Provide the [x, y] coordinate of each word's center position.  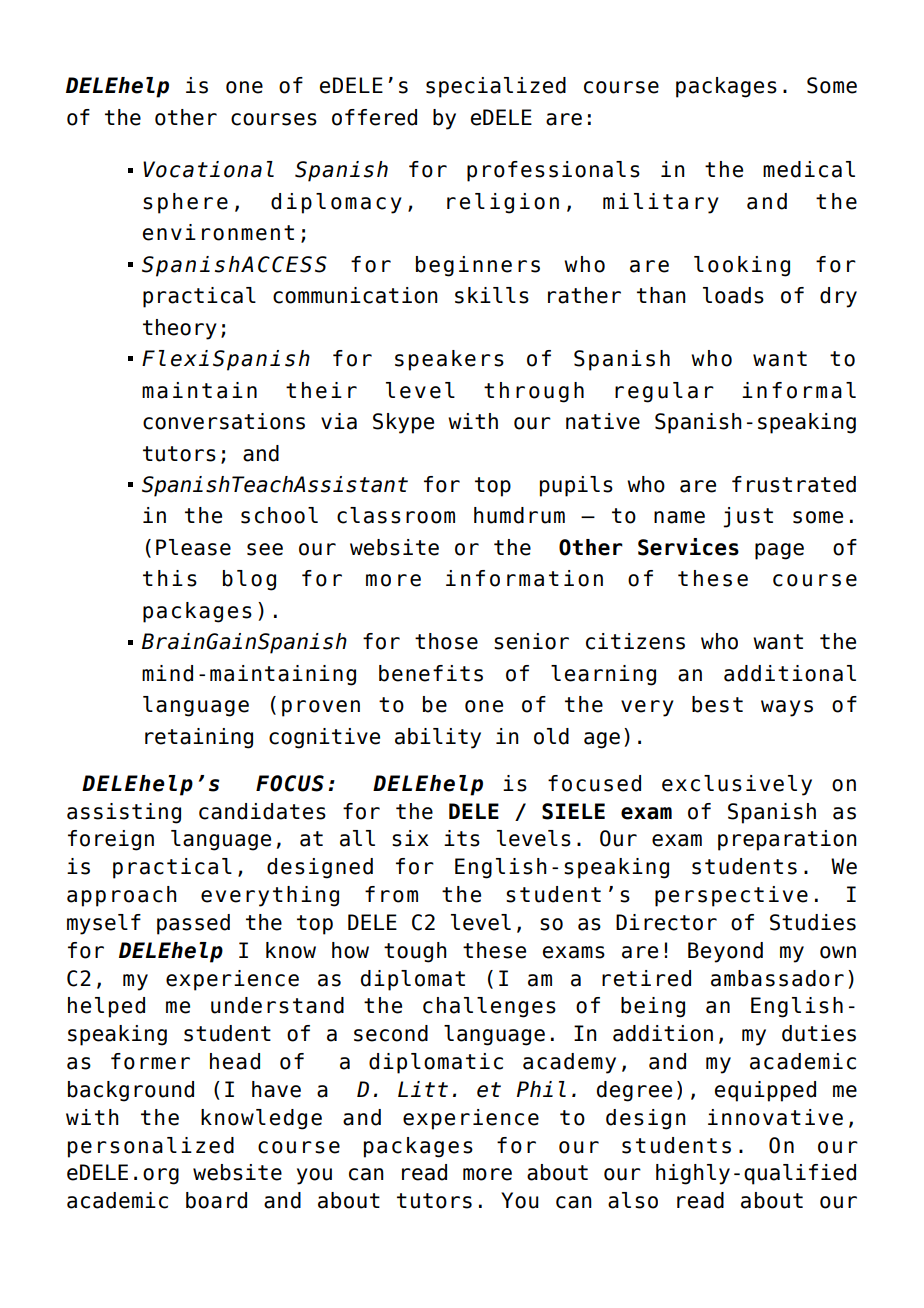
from [391, 894]
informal [799, 390]
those [446, 641]
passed [193, 924]
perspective [731, 896]
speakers [449, 360]
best [717, 704]
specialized [496, 87]
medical [809, 169]
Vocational [208, 169]
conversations [224, 421]
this [170, 578]
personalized [151, 1147]
